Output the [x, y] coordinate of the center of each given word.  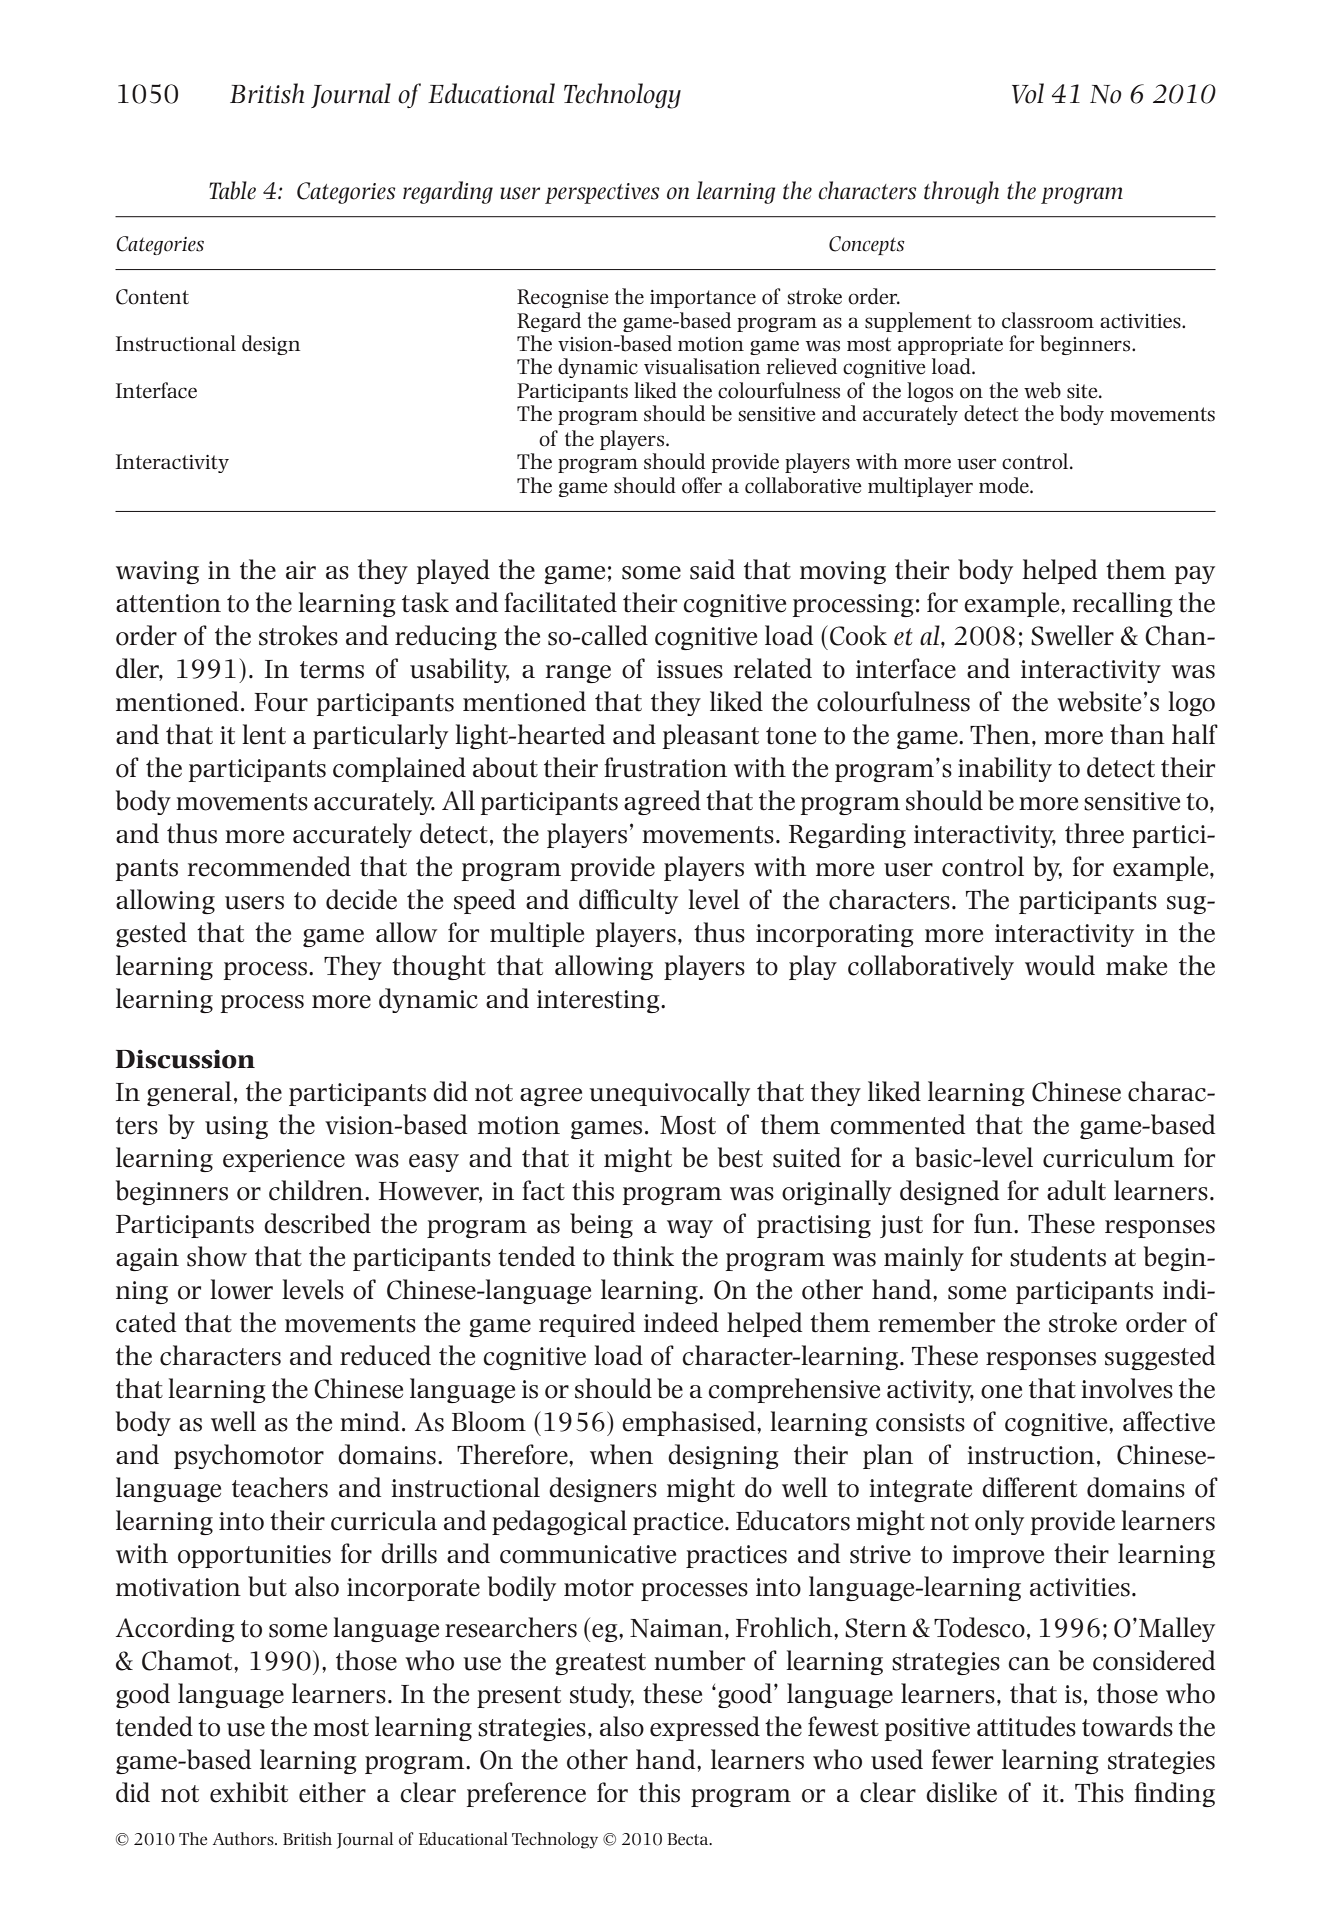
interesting [599, 1001]
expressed [705, 1728]
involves [1127, 1388]
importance [703, 299]
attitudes [1026, 1726]
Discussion [185, 1059]
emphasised [690, 1423]
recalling [1122, 604]
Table [232, 190]
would [1060, 965]
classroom [1048, 320]
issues [690, 669]
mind [370, 1421]
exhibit [249, 1792]
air [301, 570]
